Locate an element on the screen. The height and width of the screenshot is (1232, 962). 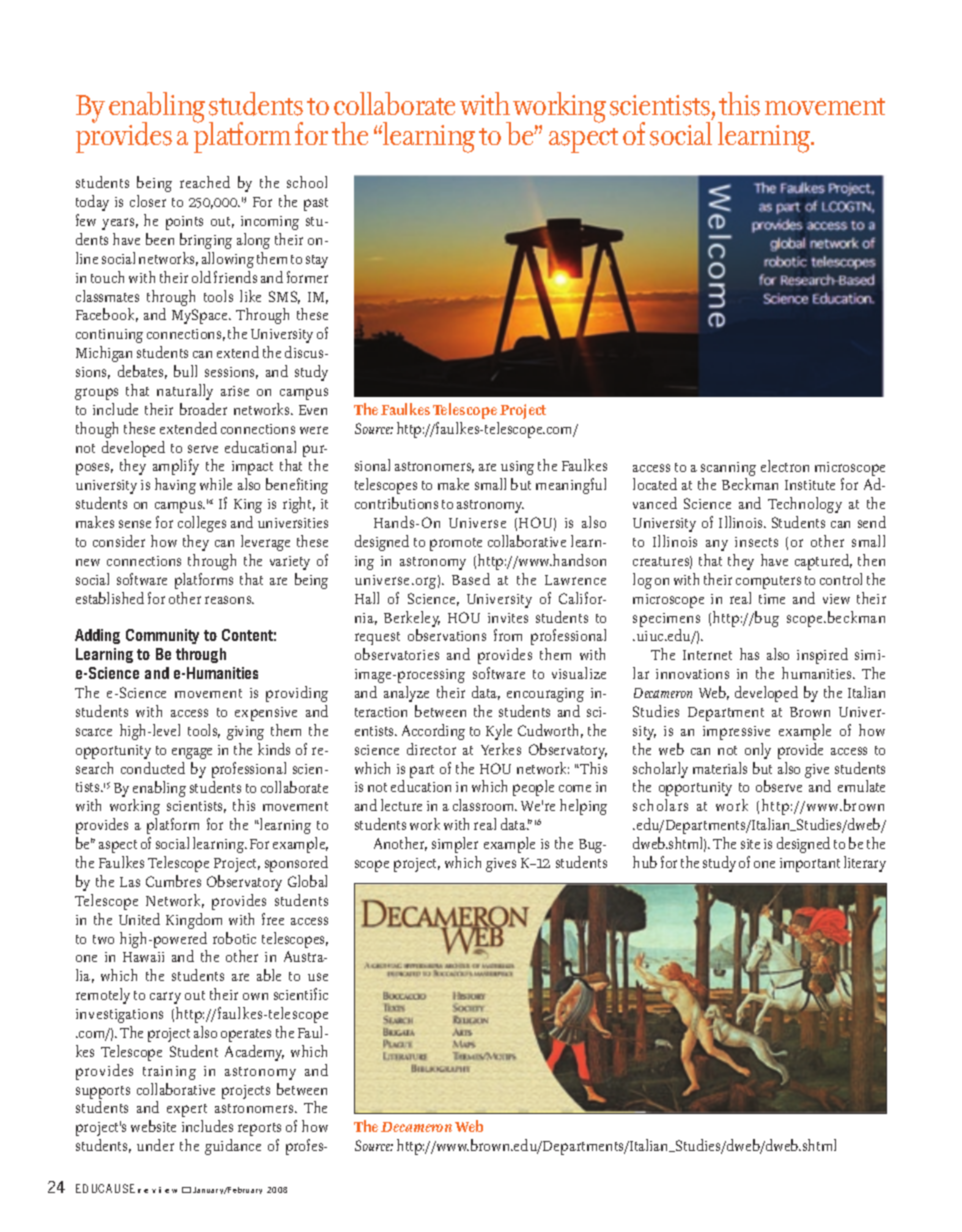
points is located at coordinates (184, 223).
